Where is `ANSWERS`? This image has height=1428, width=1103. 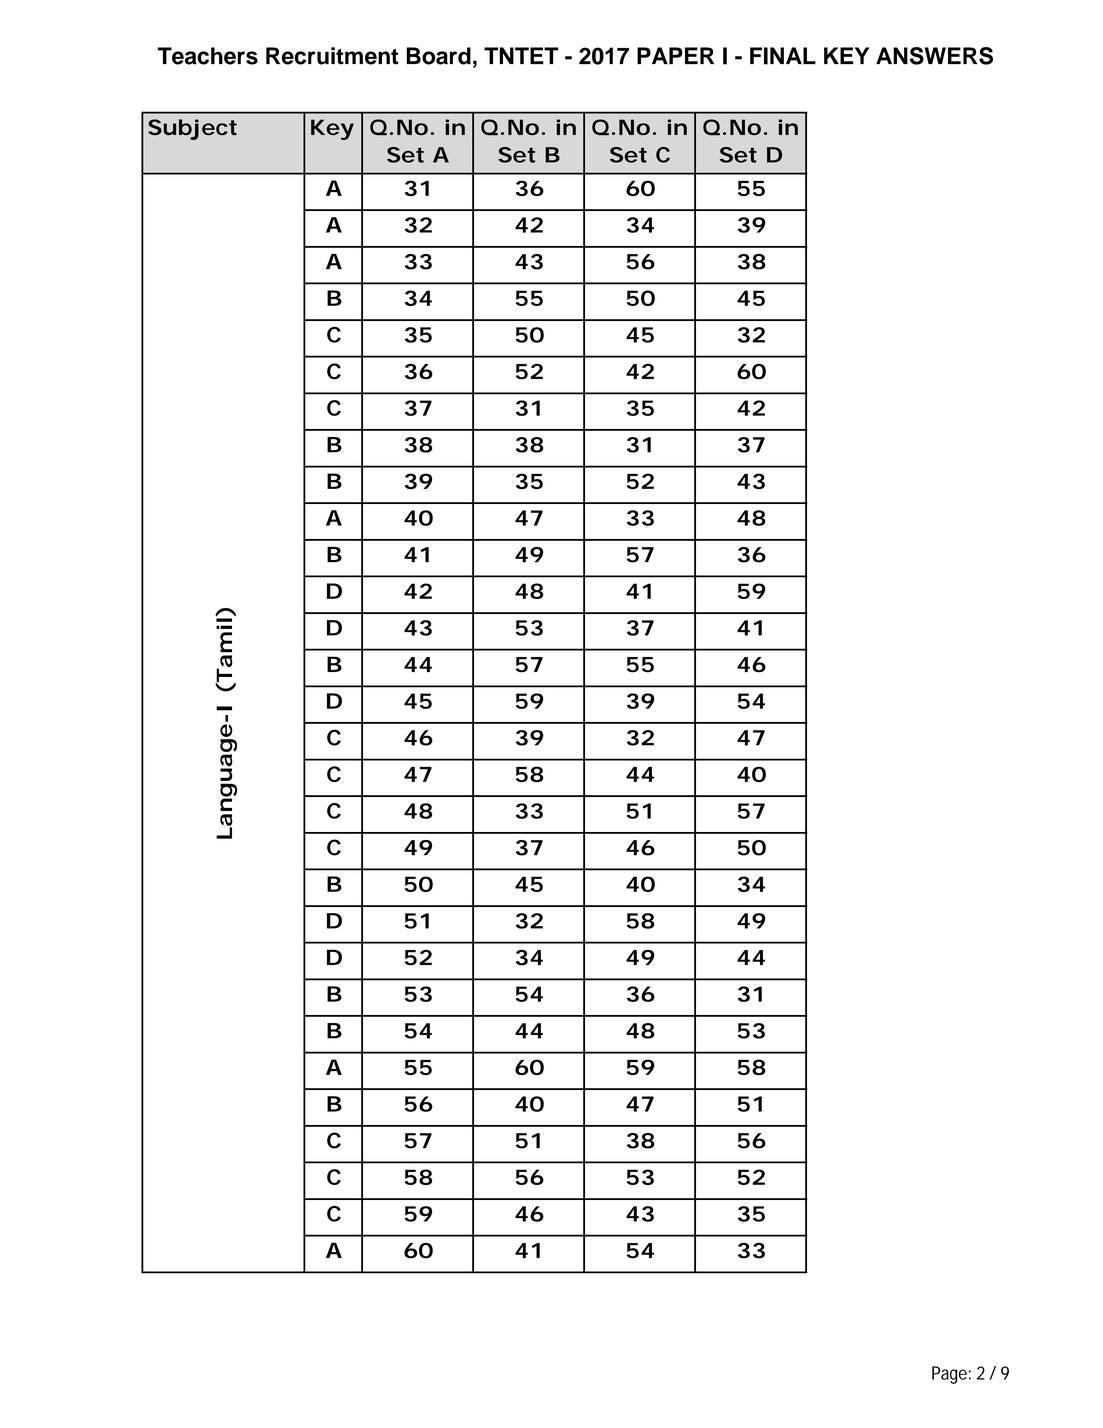 ANSWERS is located at coordinates (934, 56).
